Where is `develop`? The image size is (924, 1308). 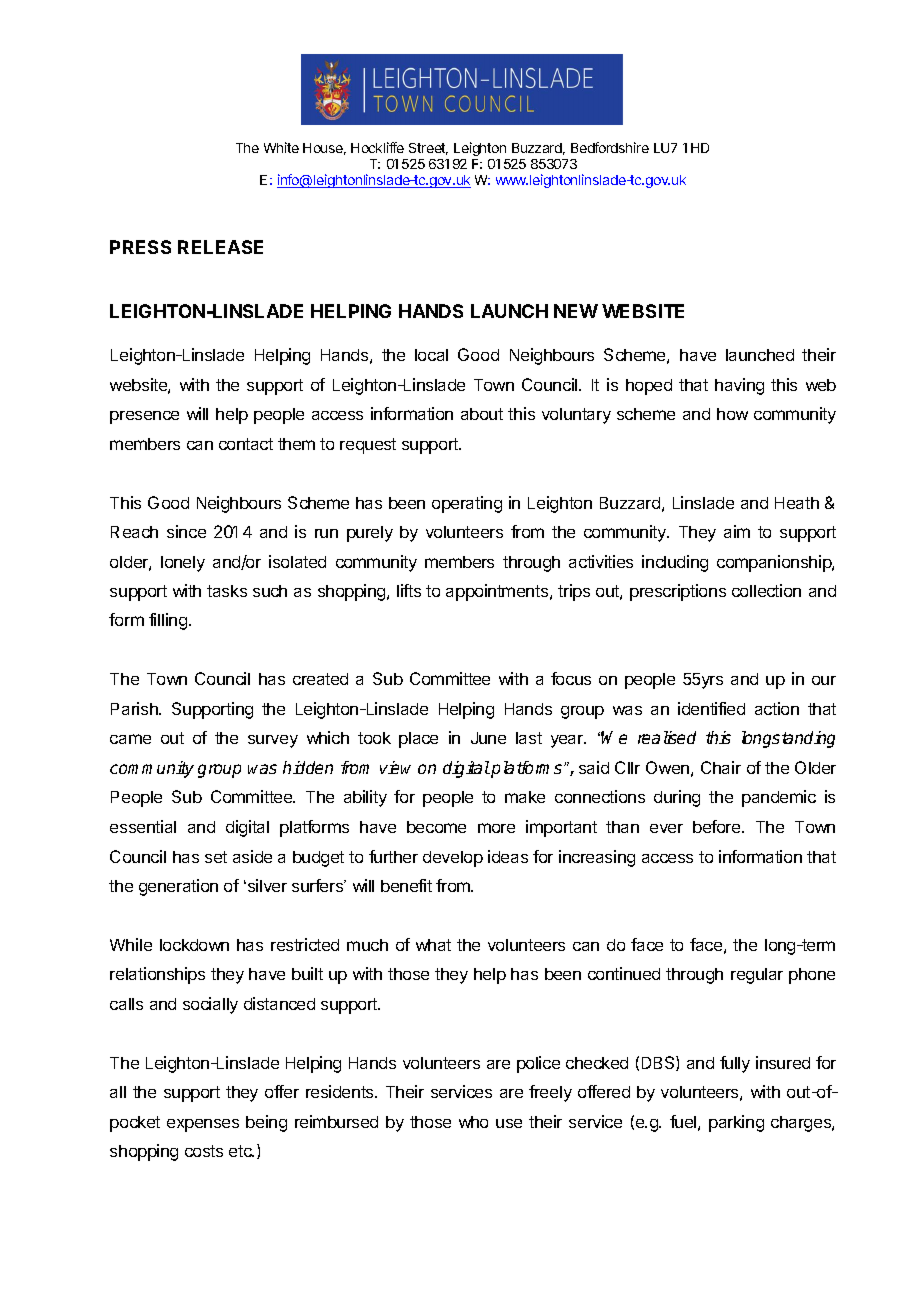
develop is located at coordinates (453, 859).
